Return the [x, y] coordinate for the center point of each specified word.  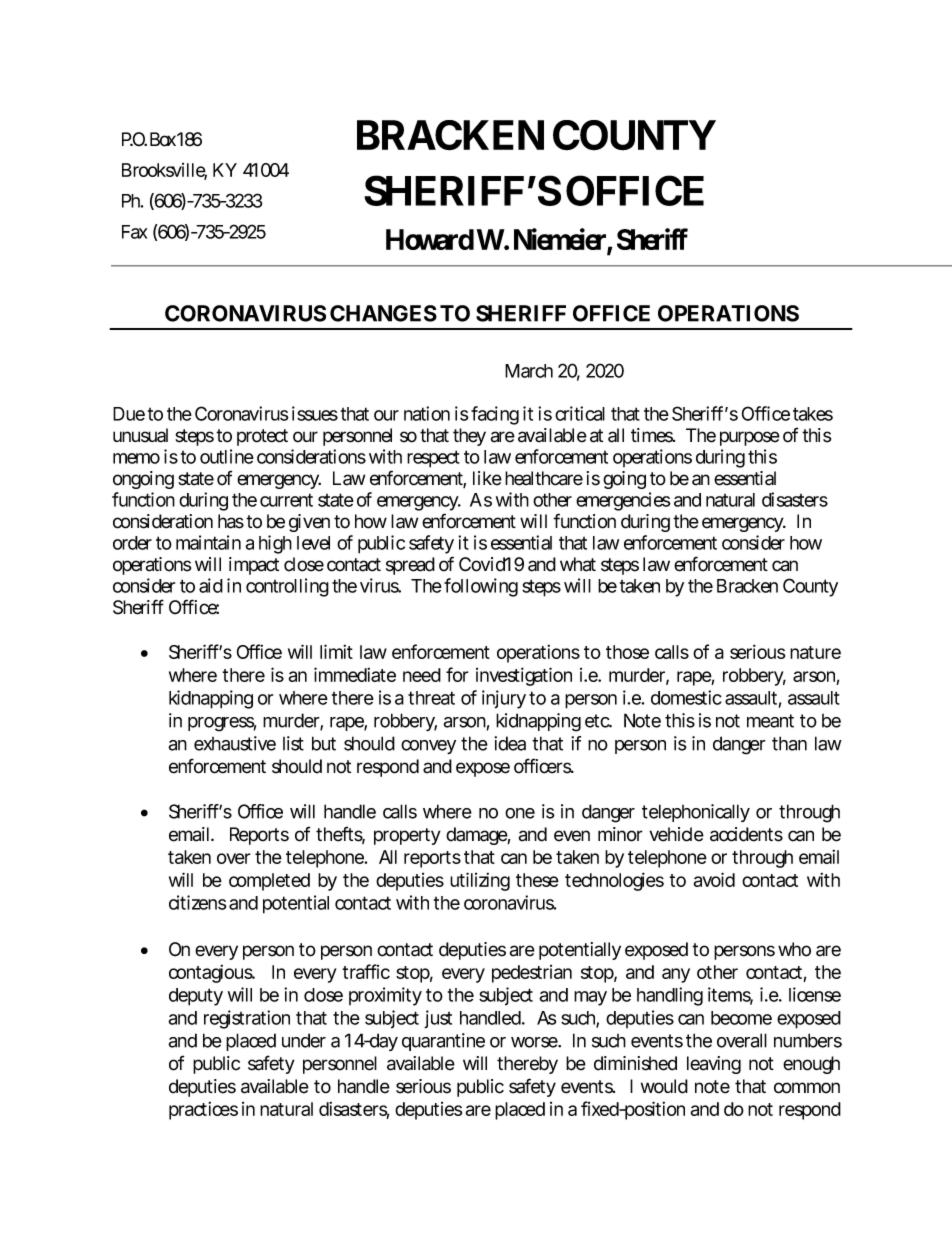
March [529, 371]
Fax [134, 232]
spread [410, 566]
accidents [746, 834]
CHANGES [383, 313]
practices [203, 1111]
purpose [750, 438]
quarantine [443, 1042]
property [407, 836]
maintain [208, 542]
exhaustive [235, 743]
